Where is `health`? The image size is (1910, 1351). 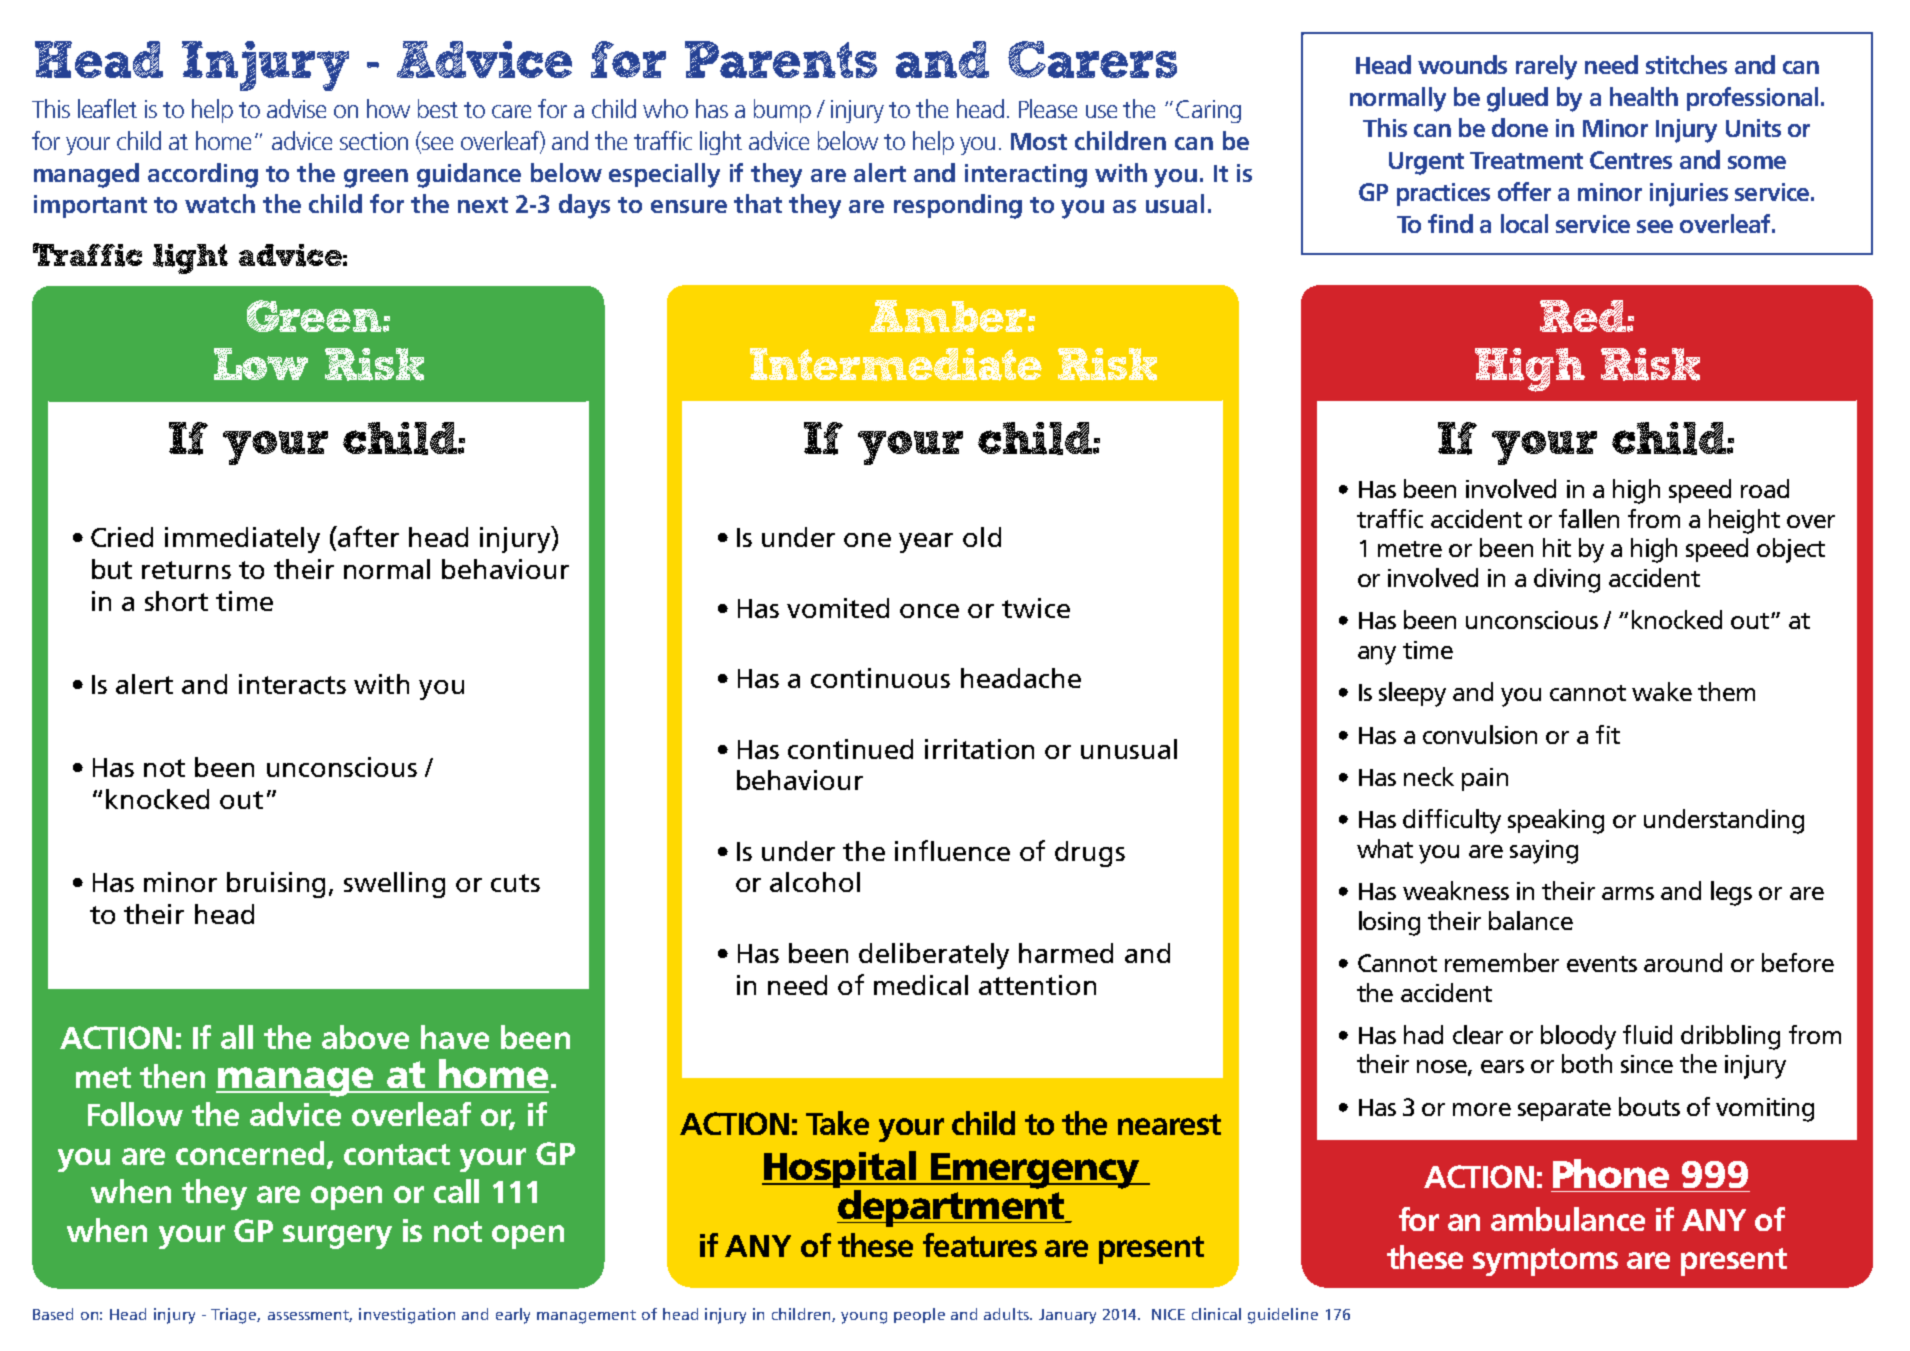 health is located at coordinates (1644, 96).
